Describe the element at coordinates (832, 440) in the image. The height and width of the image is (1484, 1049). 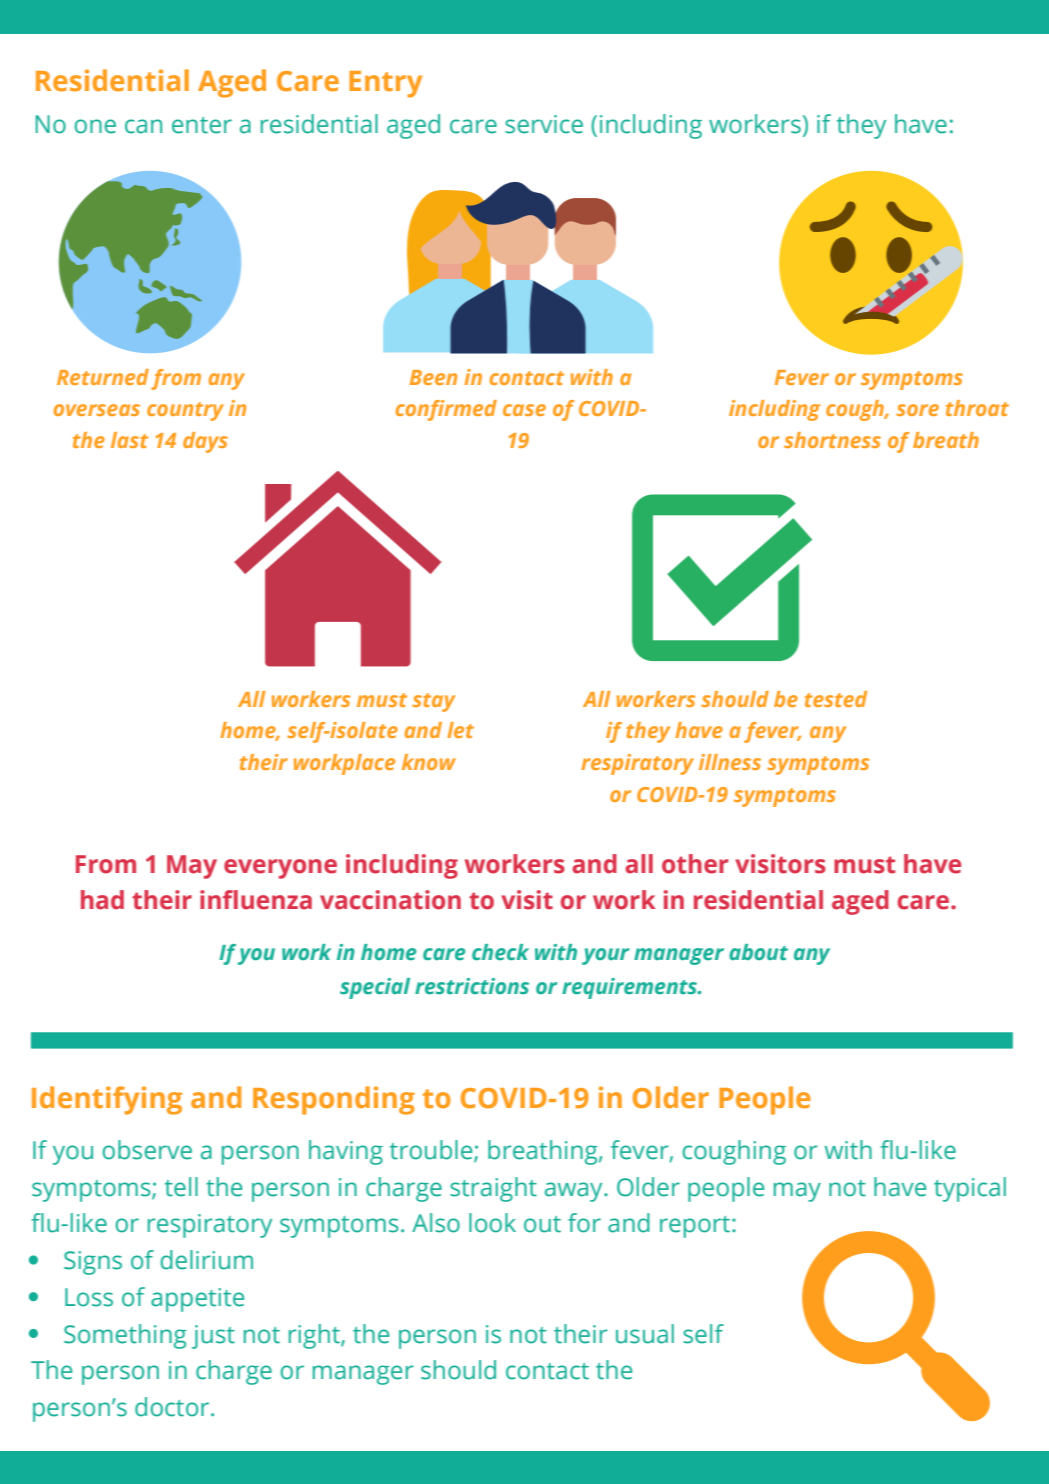
I see `shortness` at that location.
